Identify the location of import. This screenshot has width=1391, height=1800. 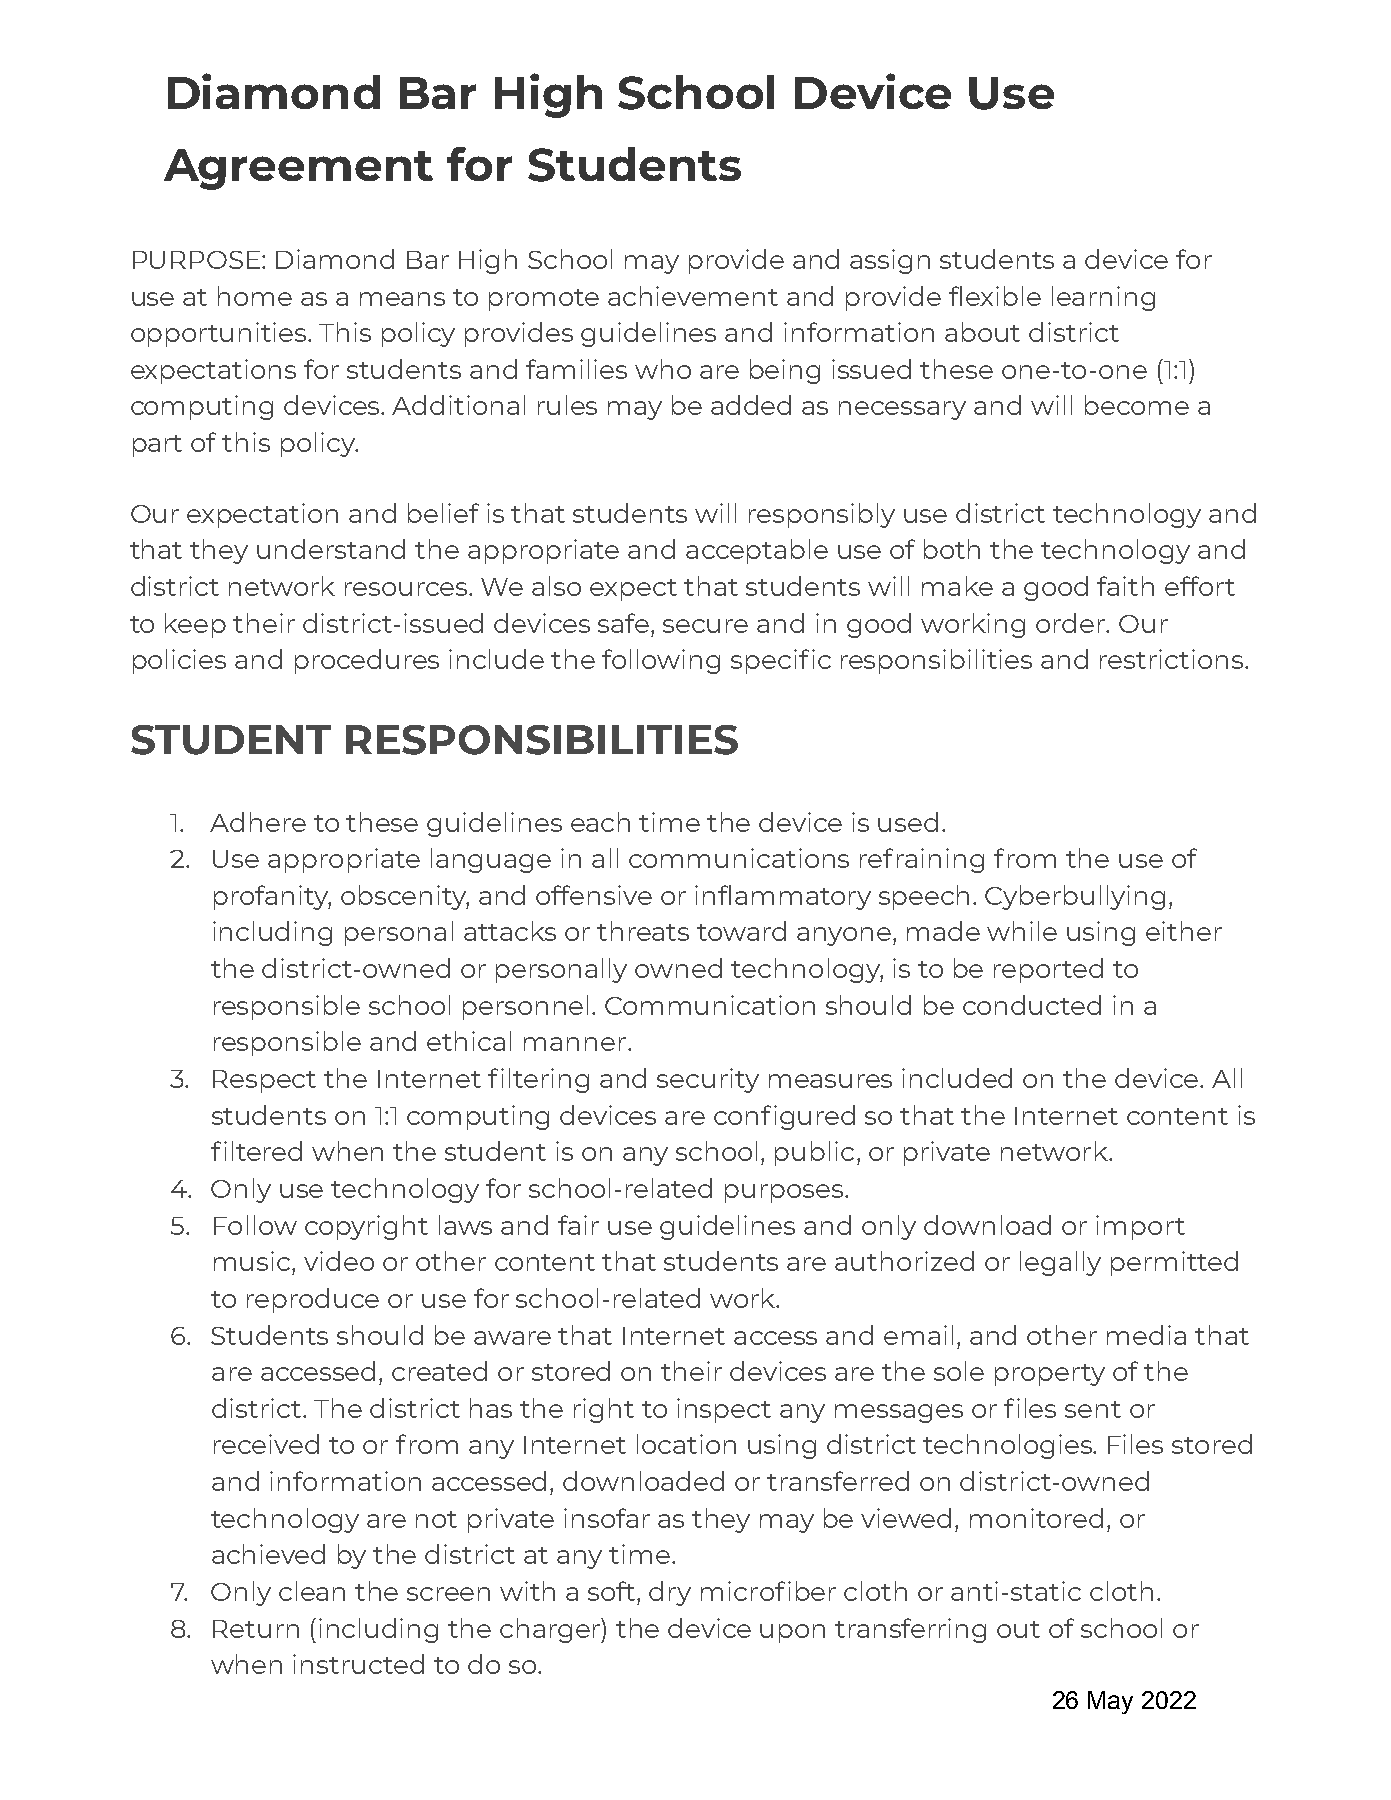
(1140, 1227).
